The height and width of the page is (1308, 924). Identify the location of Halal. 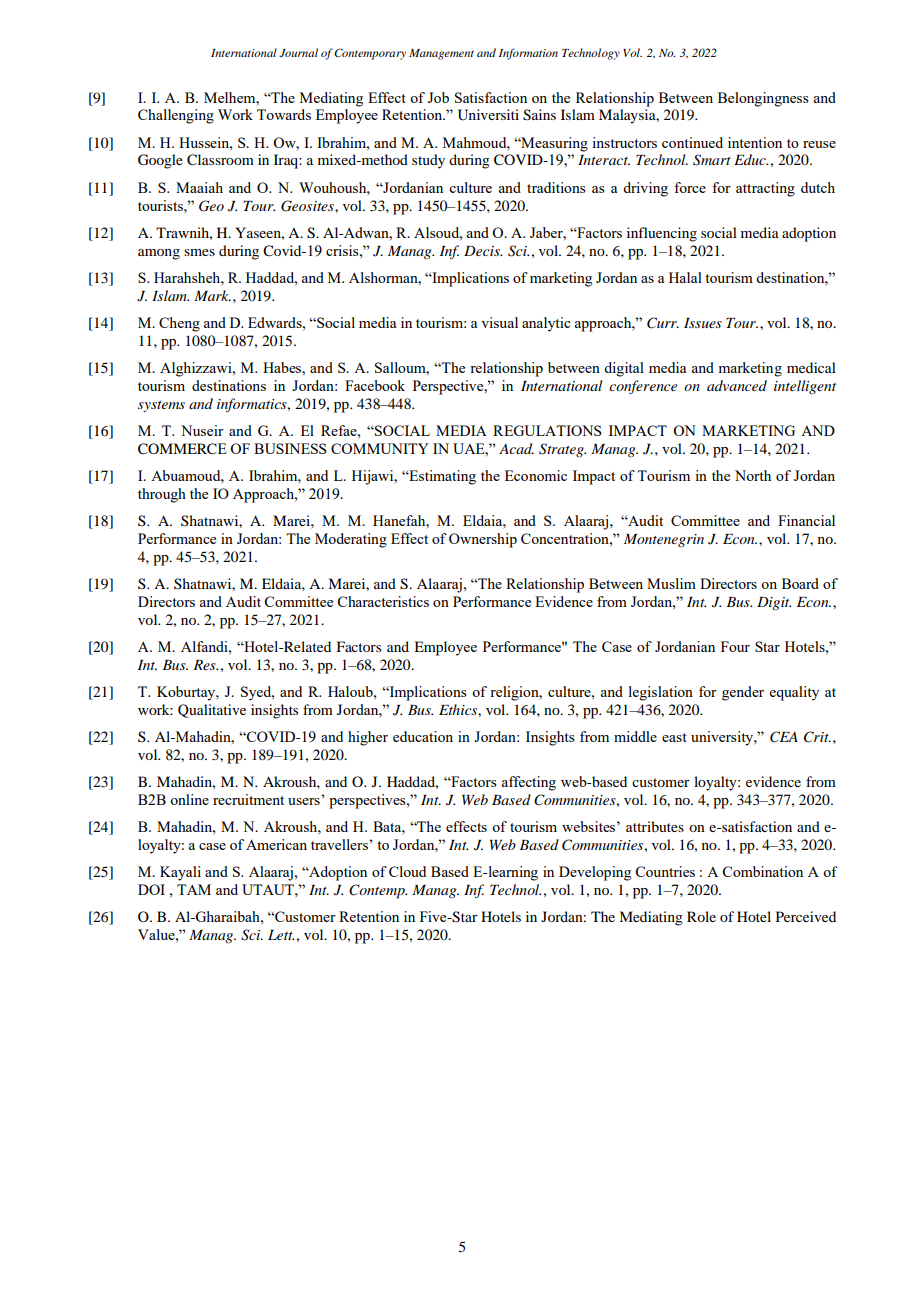
(685, 277).
